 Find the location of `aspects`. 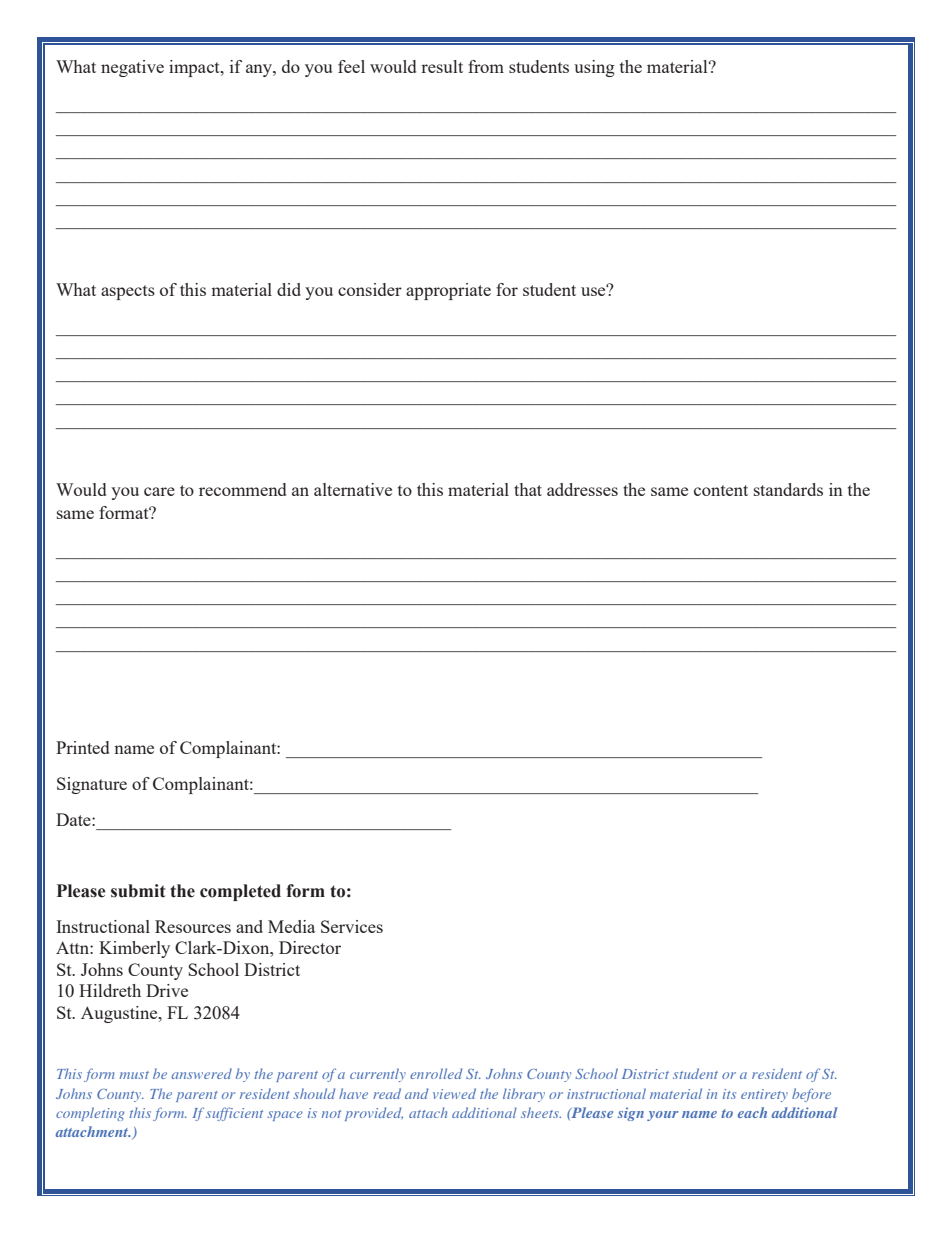

aspects is located at coordinates (128, 292).
